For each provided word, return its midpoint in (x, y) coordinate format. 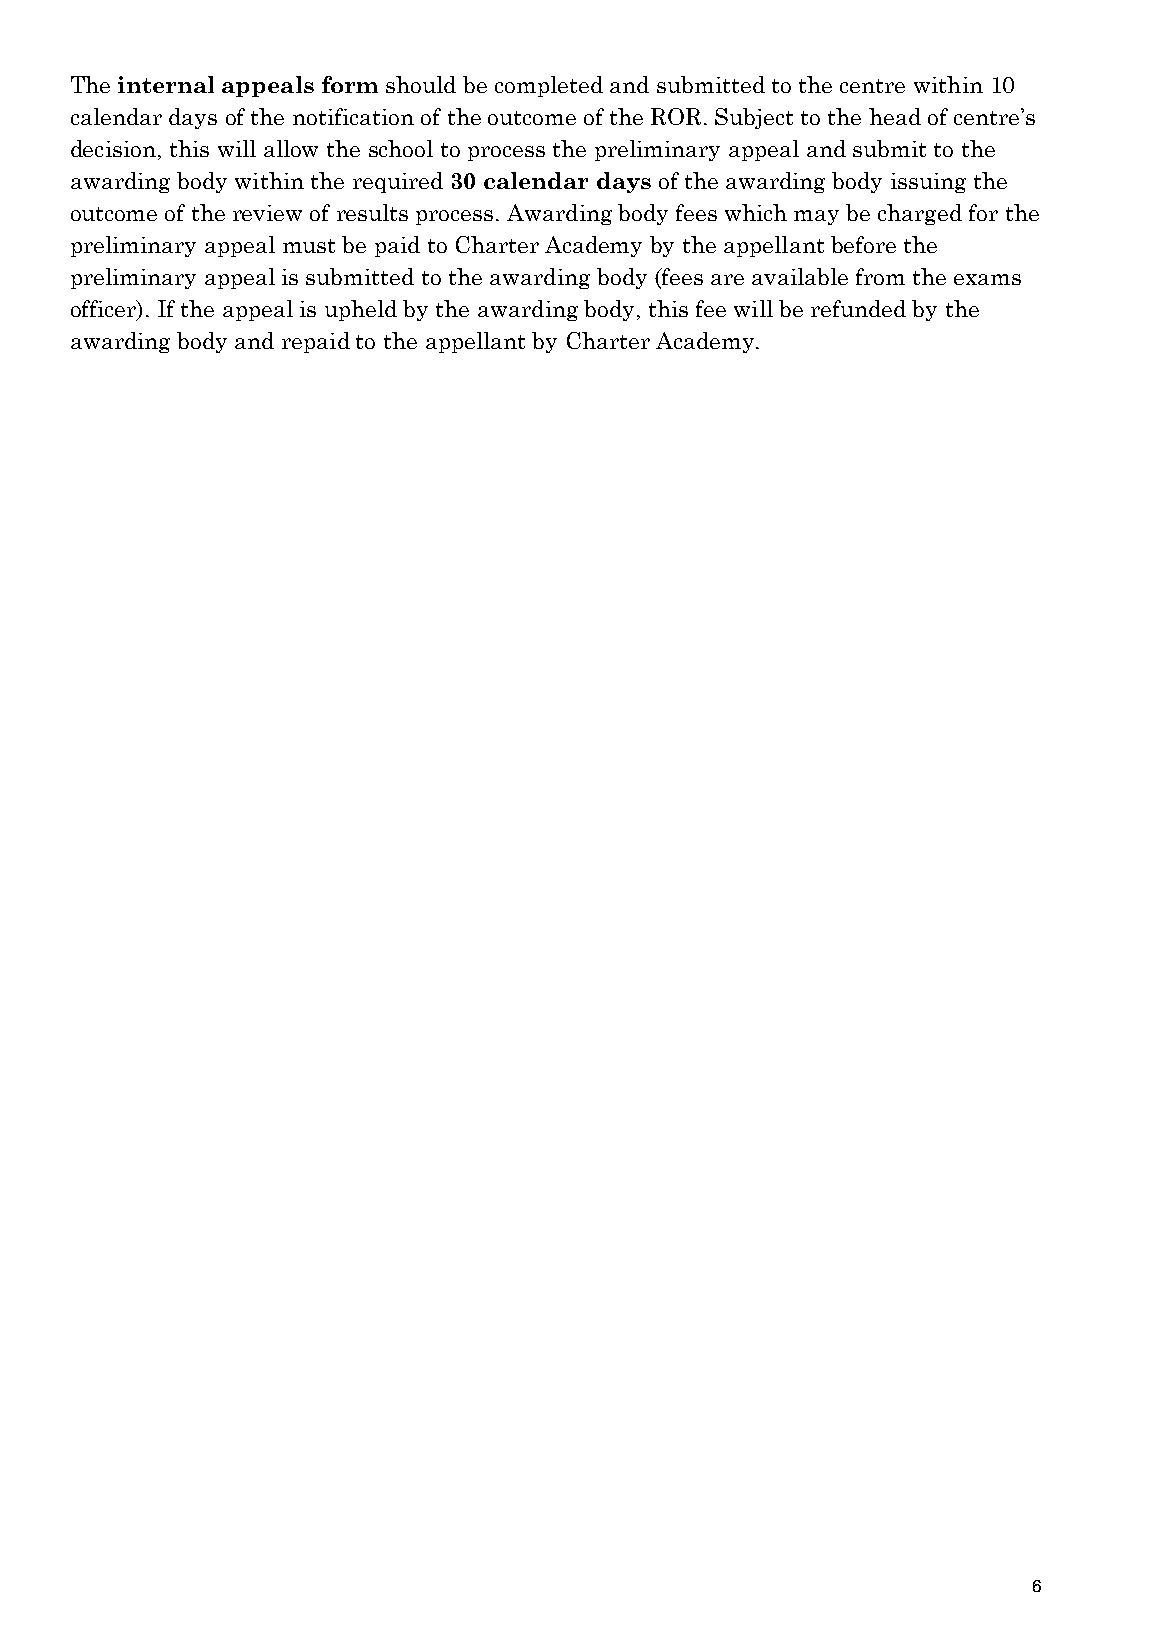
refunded (858, 308)
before (863, 244)
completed (549, 86)
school (401, 148)
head (895, 116)
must (309, 246)
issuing (928, 183)
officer (104, 310)
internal (166, 84)
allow (291, 148)
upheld (361, 310)
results (372, 212)
